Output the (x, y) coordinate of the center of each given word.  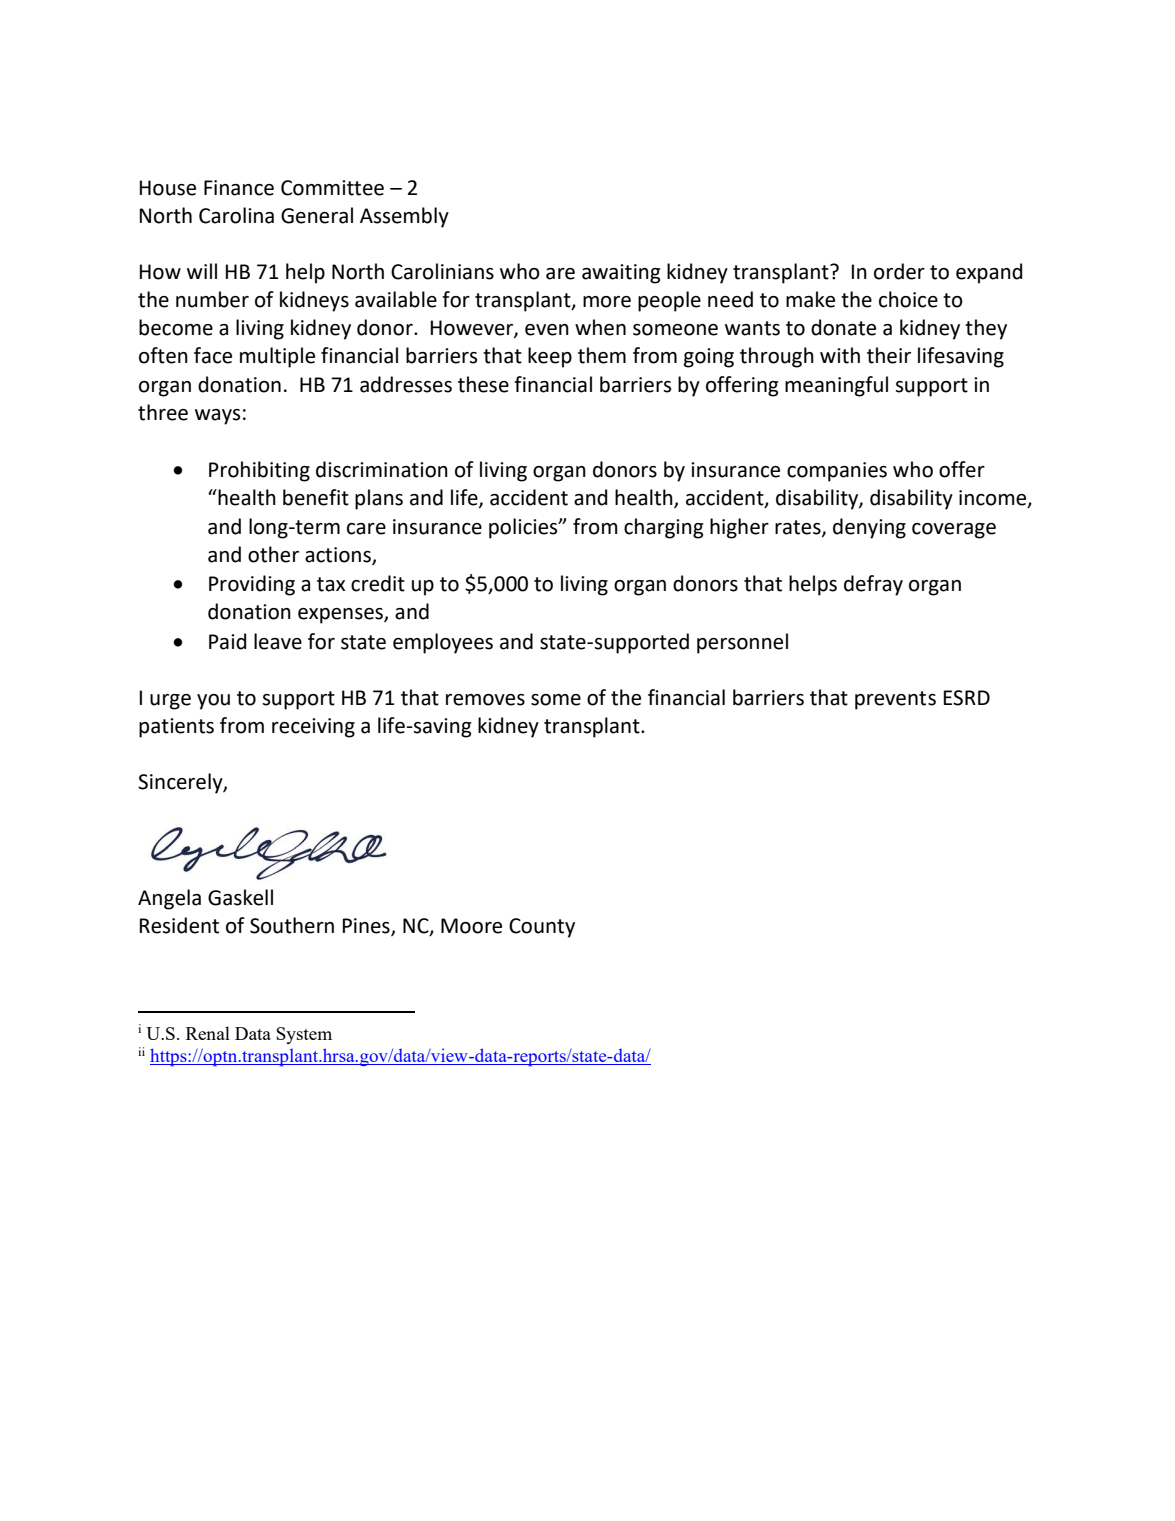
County (542, 928)
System (304, 1035)
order (899, 271)
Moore (471, 926)
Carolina (236, 215)
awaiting (621, 274)
